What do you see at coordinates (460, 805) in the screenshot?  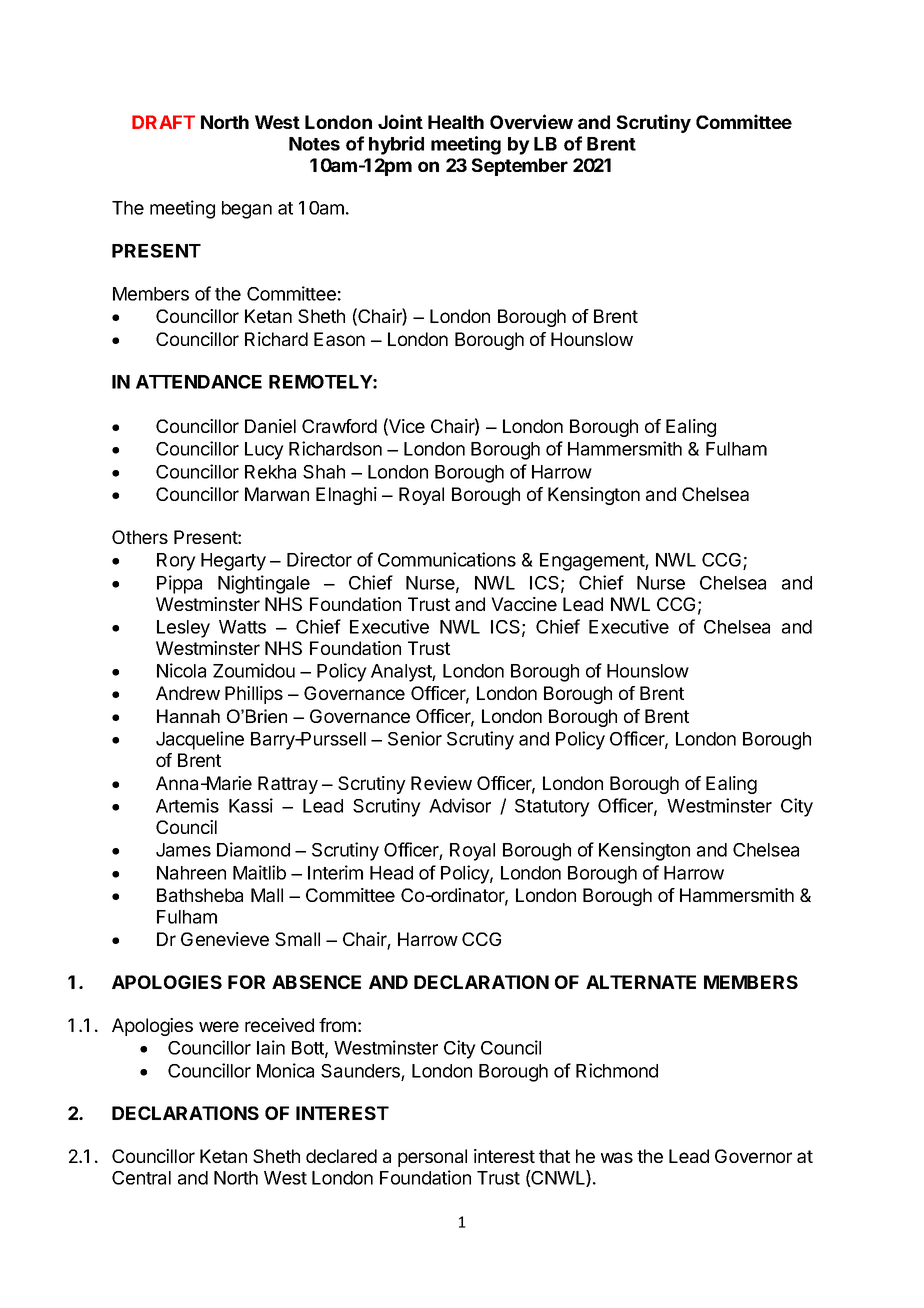 I see `Advisor` at bounding box center [460, 805].
